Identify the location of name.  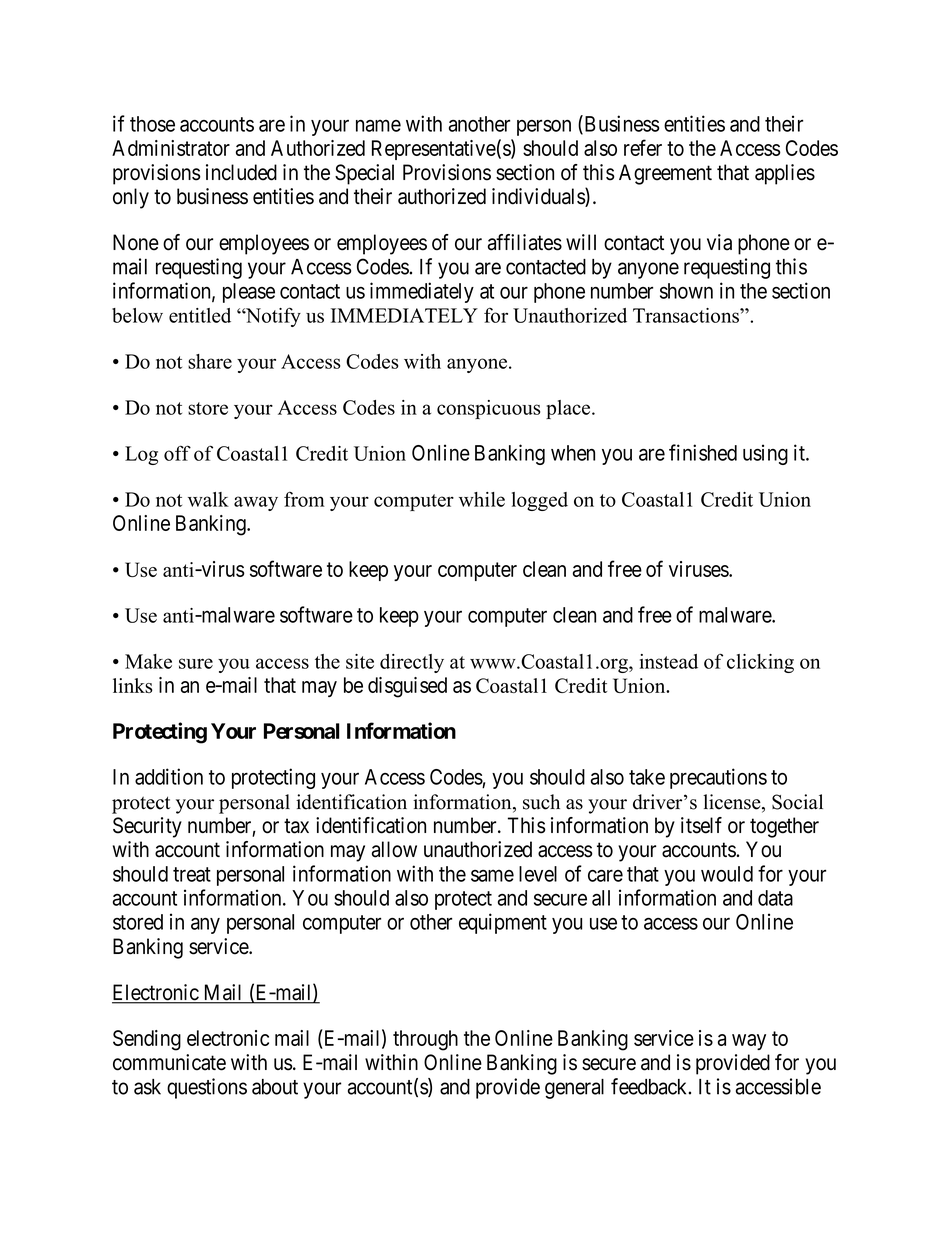
(378, 126).
